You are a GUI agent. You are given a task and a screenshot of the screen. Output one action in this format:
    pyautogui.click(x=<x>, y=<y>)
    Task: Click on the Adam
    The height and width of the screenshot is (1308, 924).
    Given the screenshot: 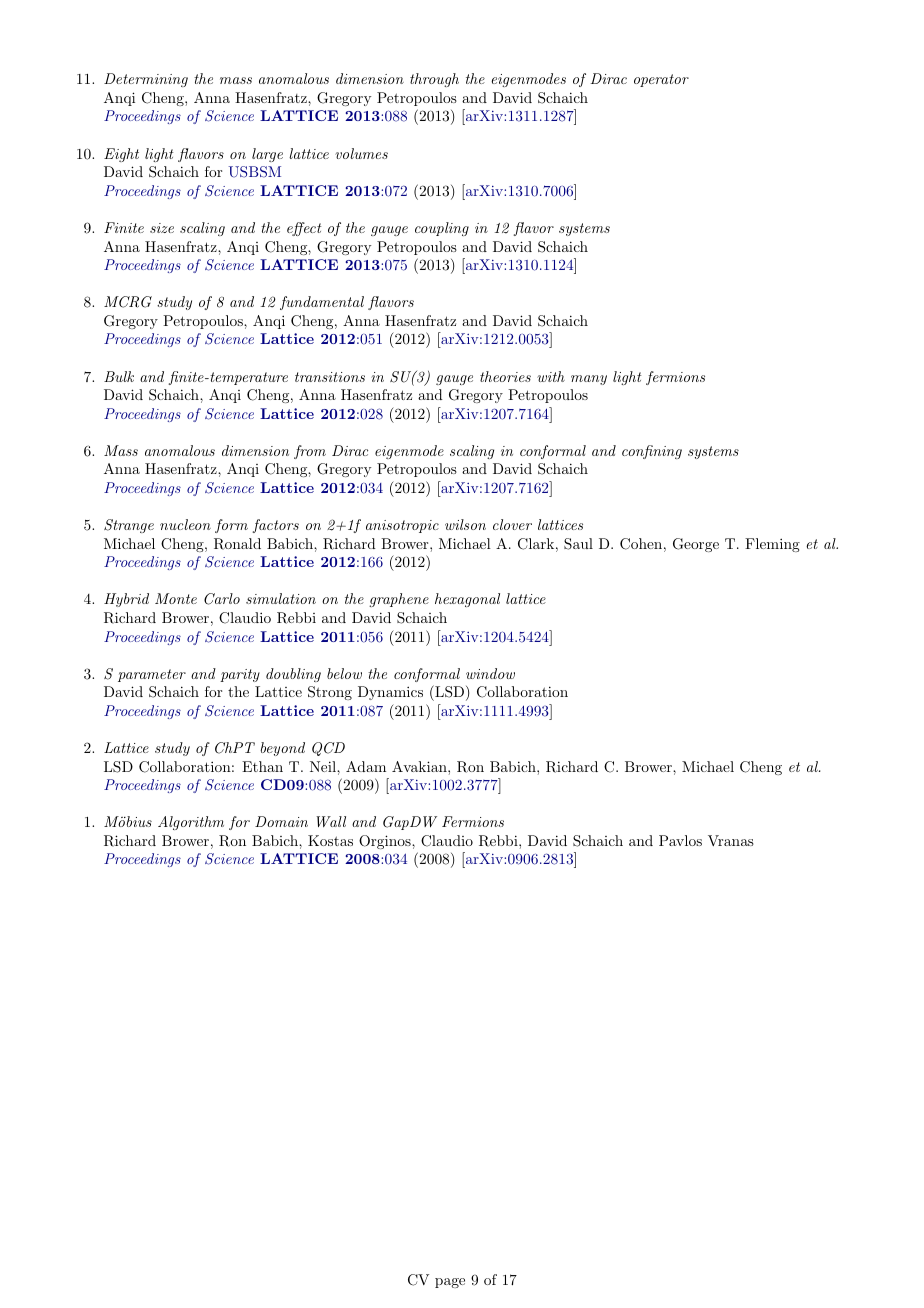 What is the action you would take?
    pyautogui.click(x=366, y=766)
